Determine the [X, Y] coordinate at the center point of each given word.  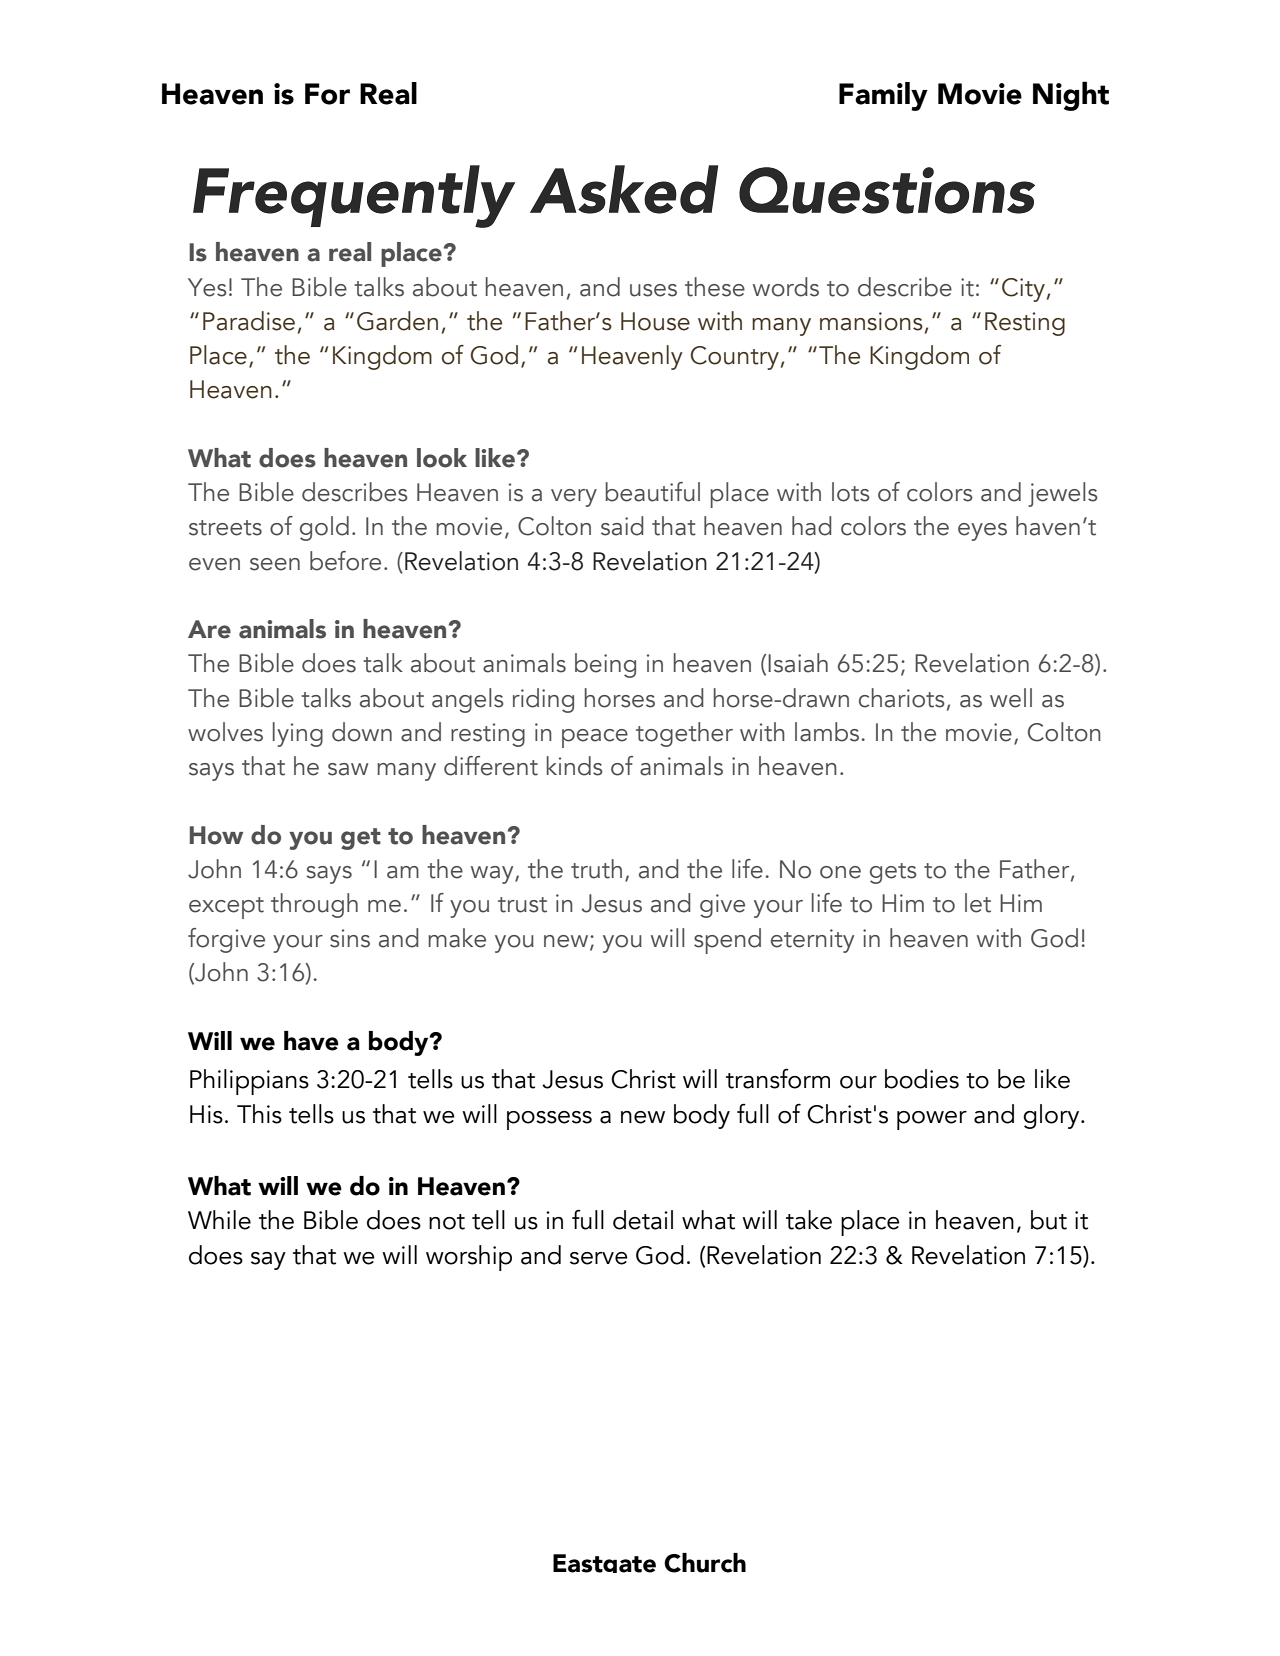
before [345, 561]
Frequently [354, 196]
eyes [982, 532]
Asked [624, 189]
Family [883, 96]
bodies [922, 1079]
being [605, 665]
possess [549, 1120]
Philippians [249, 1082]
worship [469, 1258]
